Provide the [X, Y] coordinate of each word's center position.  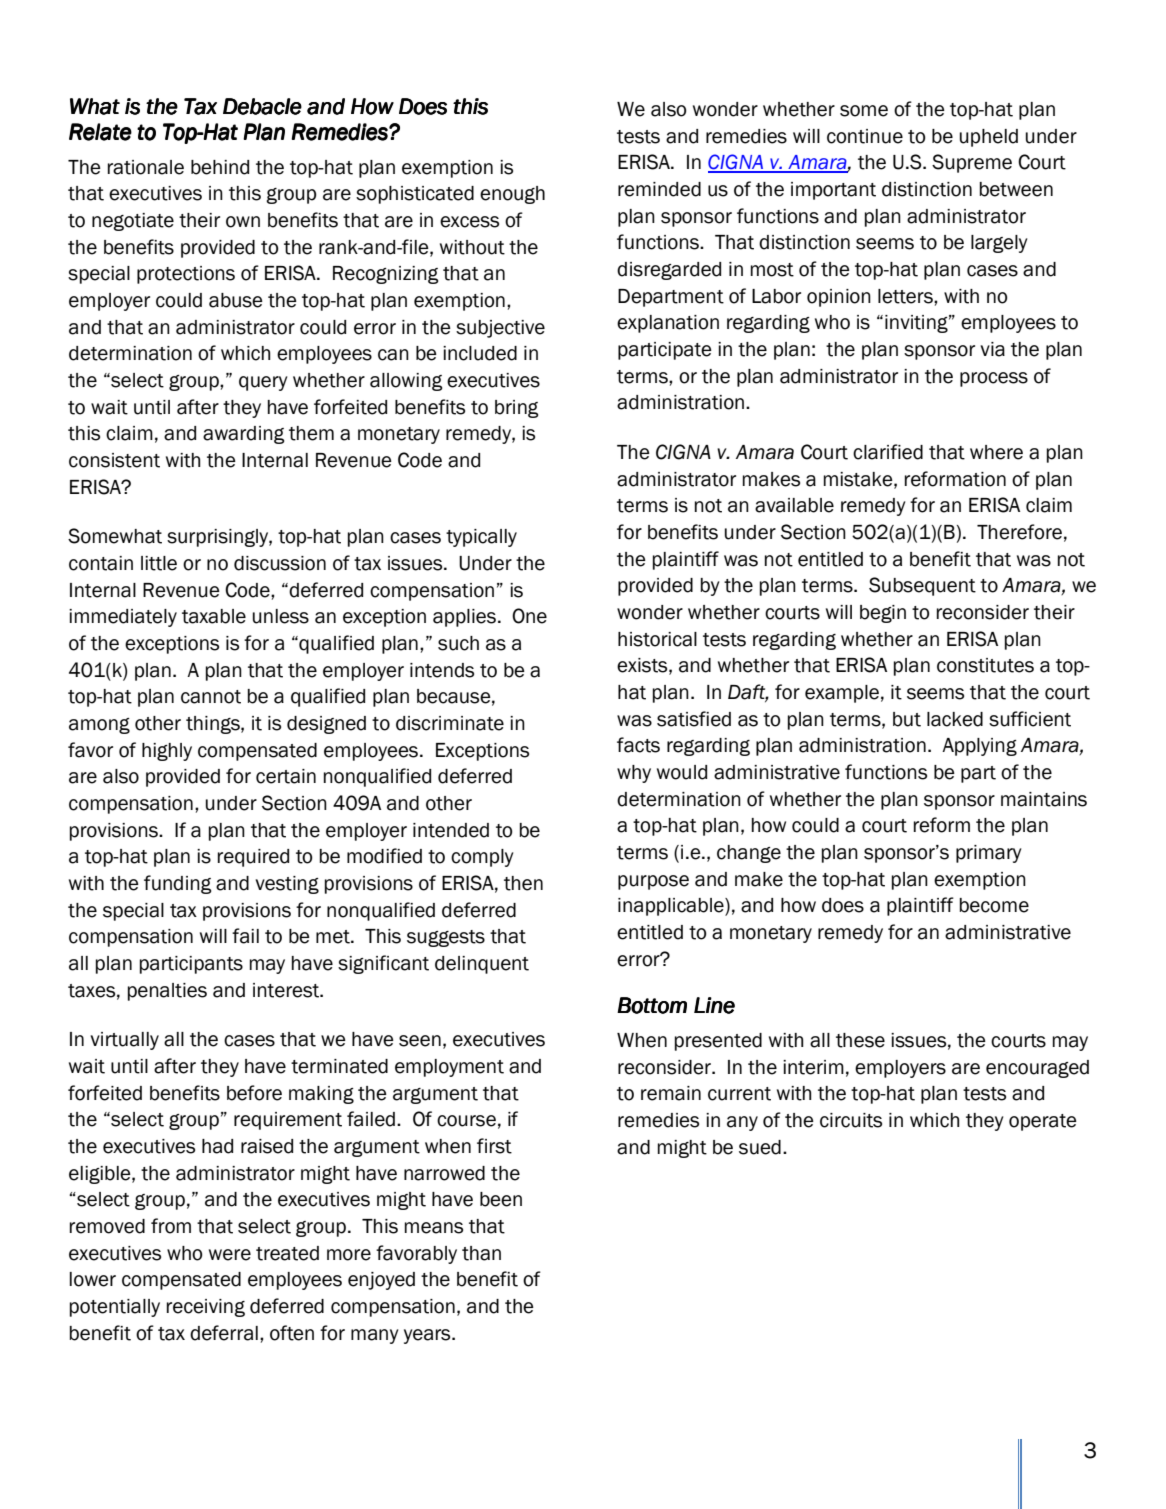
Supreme [972, 163]
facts [638, 745]
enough [512, 195]
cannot [211, 697]
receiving [206, 1308]
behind [220, 167]
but [907, 719]
